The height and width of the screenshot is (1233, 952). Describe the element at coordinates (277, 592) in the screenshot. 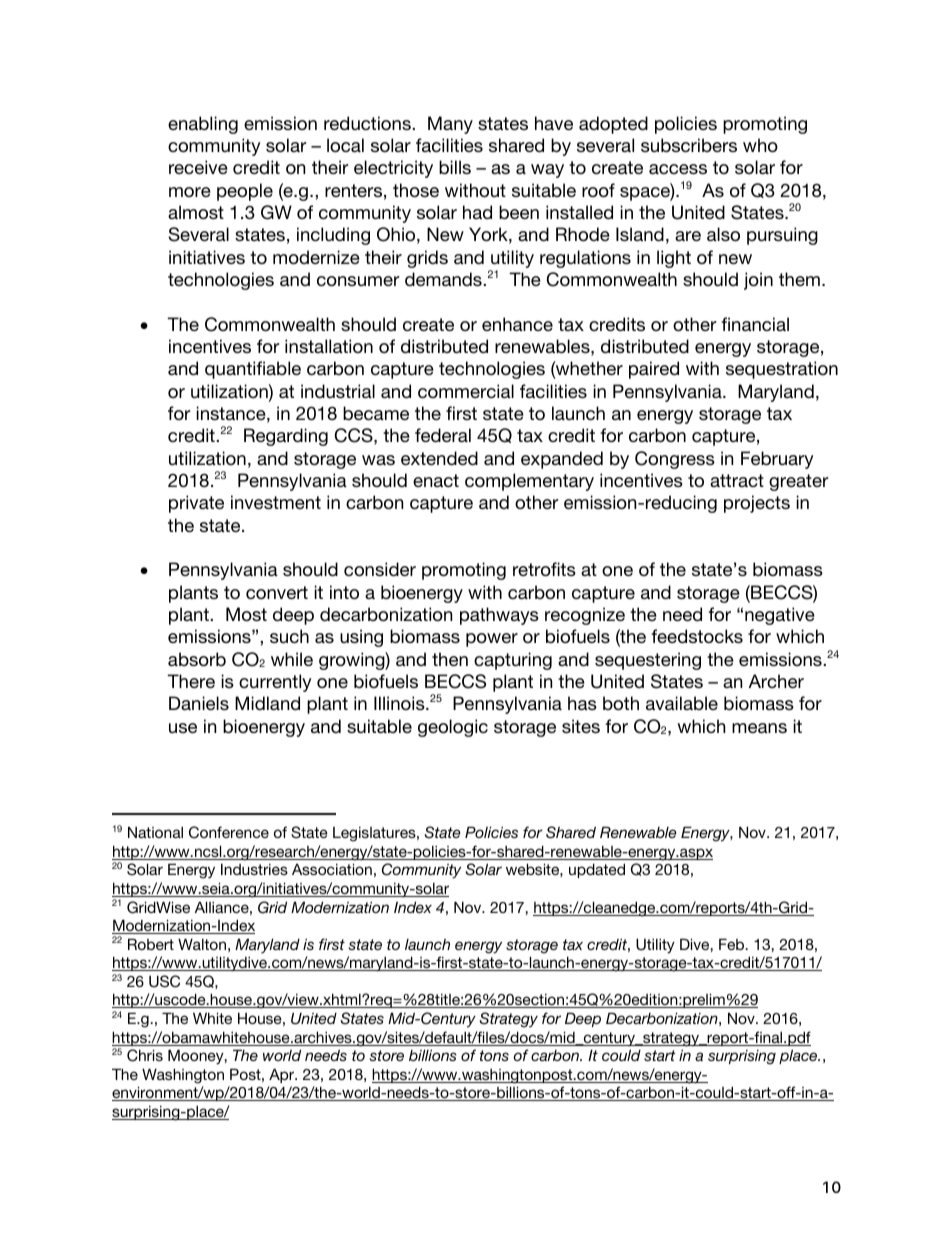

I see `convert` at that location.
